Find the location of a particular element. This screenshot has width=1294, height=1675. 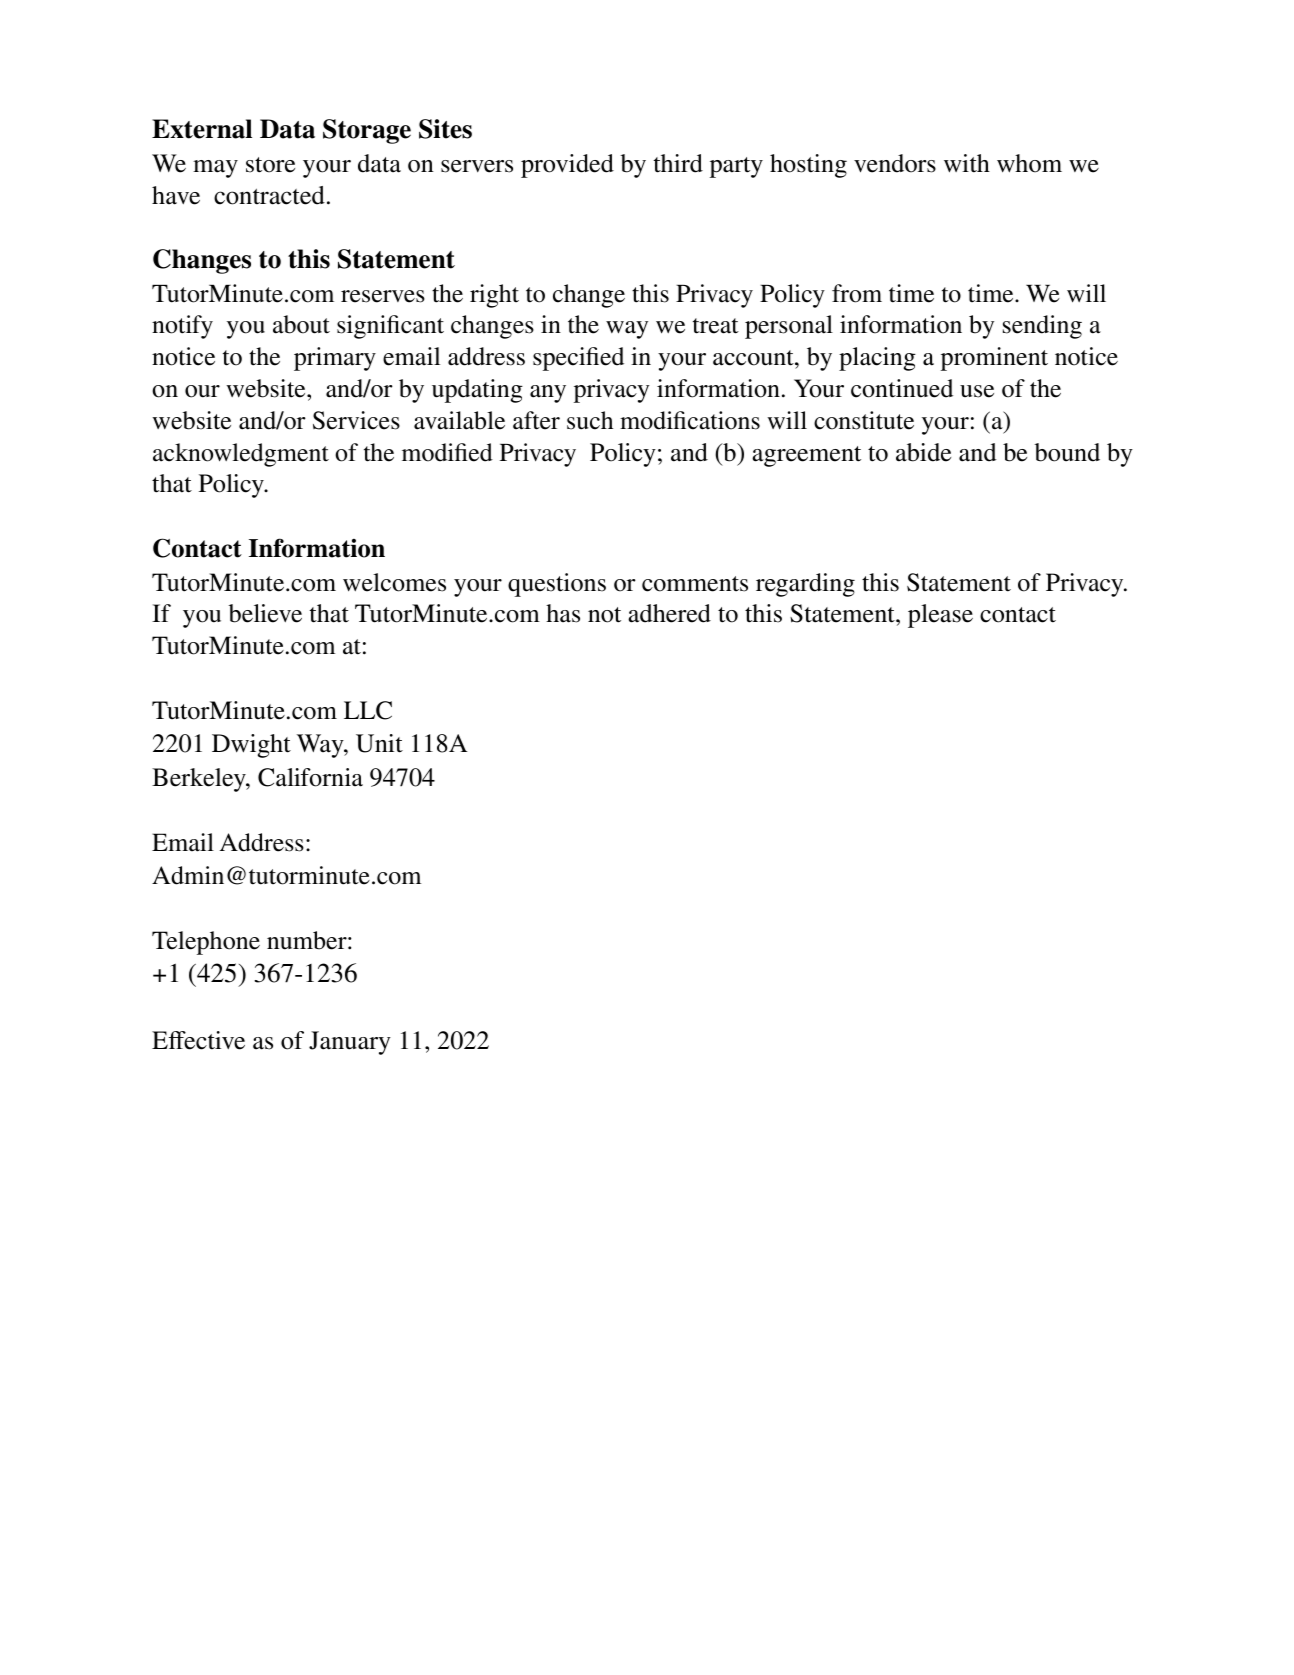

abide is located at coordinates (923, 452).
